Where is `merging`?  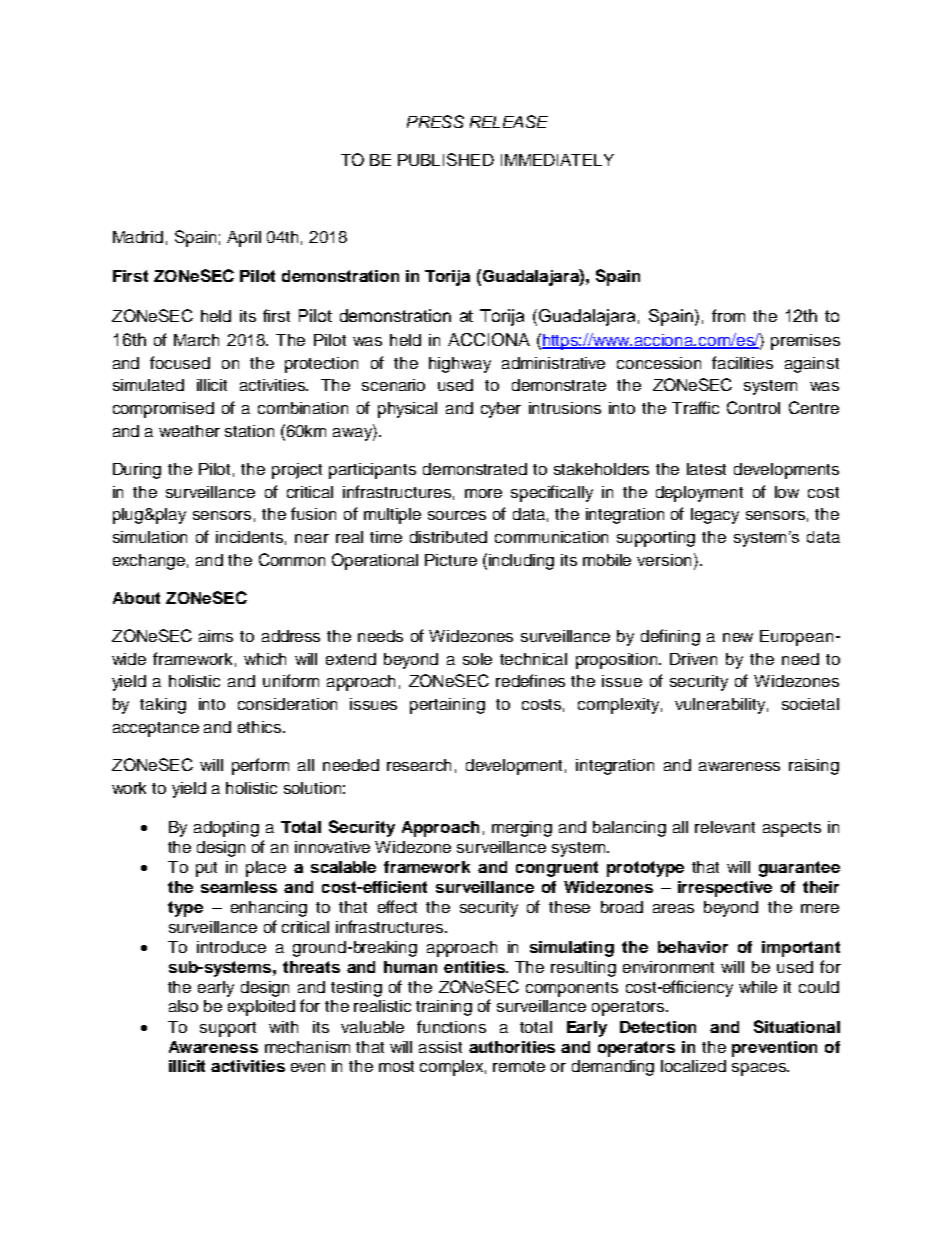 merging is located at coordinates (522, 829).
